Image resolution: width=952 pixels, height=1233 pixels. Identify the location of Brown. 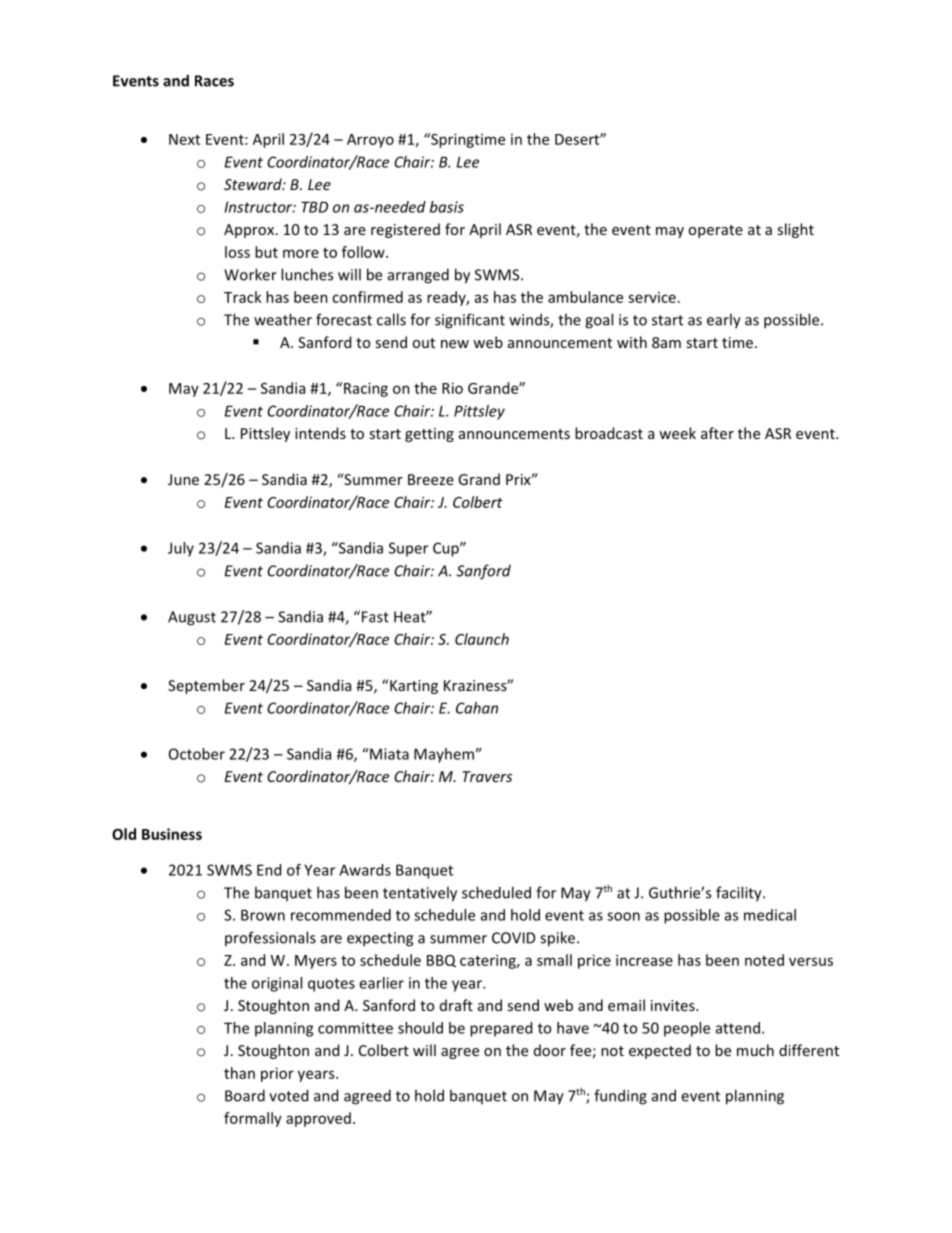
(263, 915).
